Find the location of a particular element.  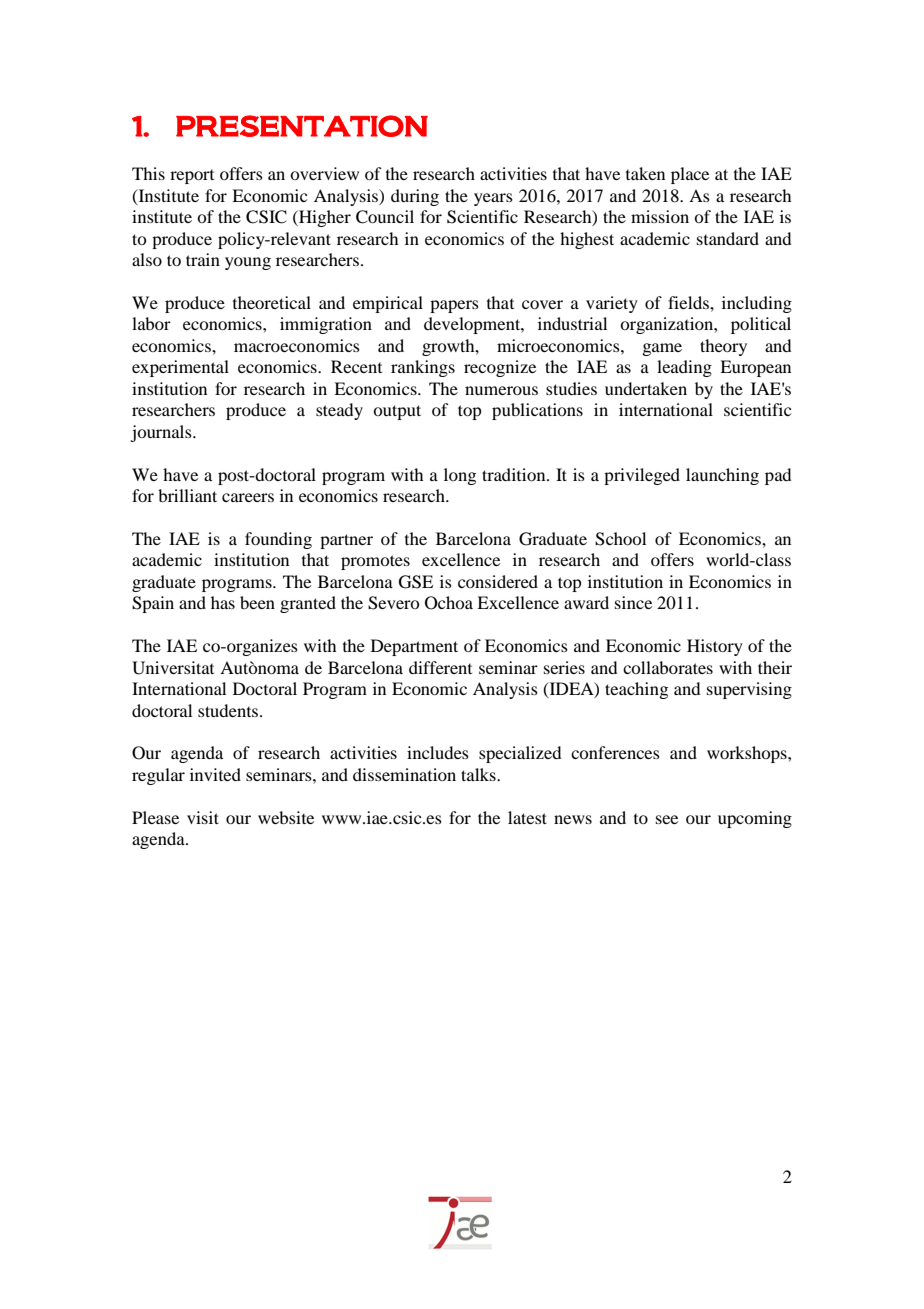

has is located at coordinates (223, 602).
